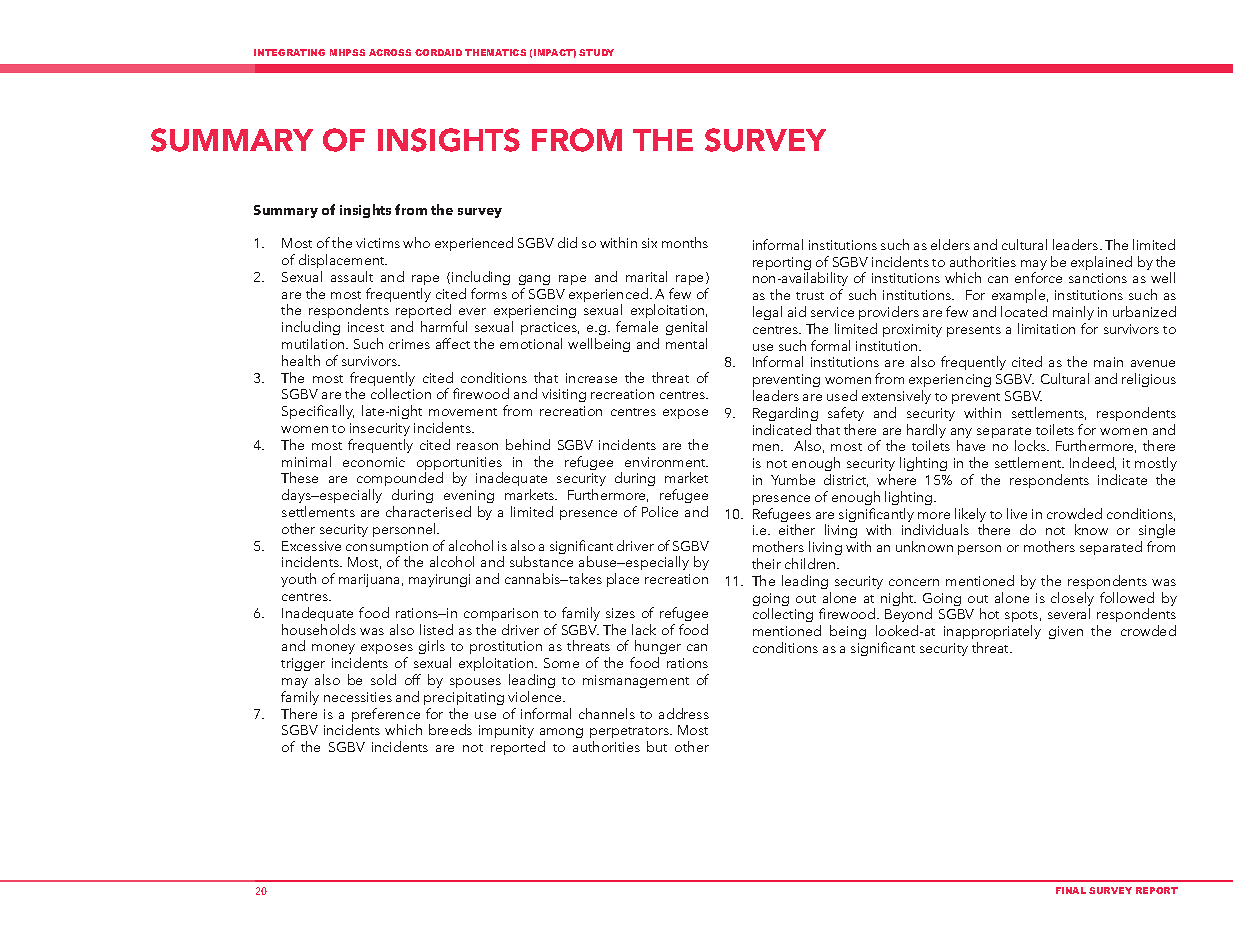  What do you see at coordinates (400, 481) in the screenshot?
I see `compounded` at bounding box center [400, 481].
